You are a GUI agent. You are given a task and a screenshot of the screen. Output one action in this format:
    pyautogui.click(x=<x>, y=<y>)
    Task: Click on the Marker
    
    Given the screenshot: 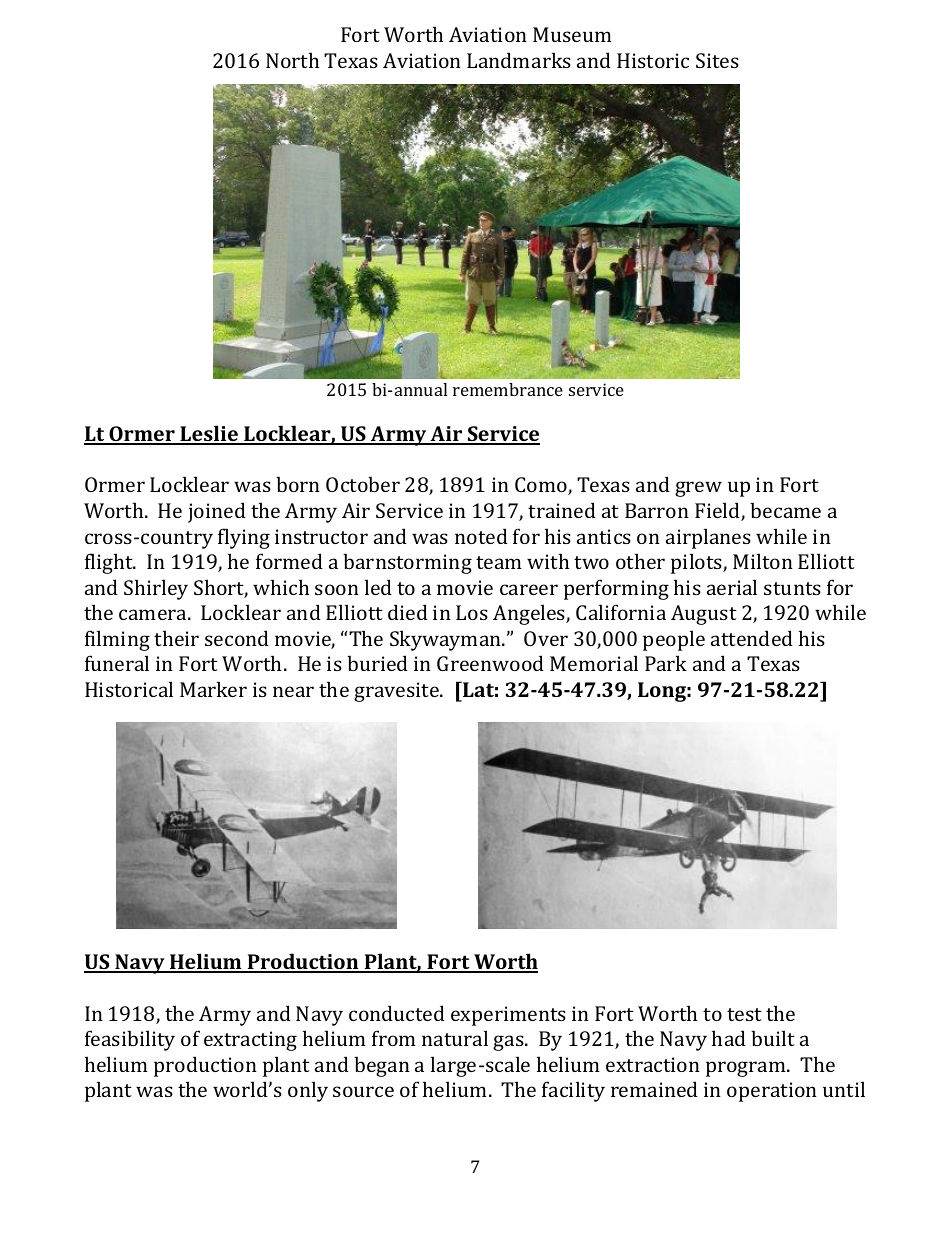 What is the action you would take?
    pyautogui.click(x=213, y=689)
